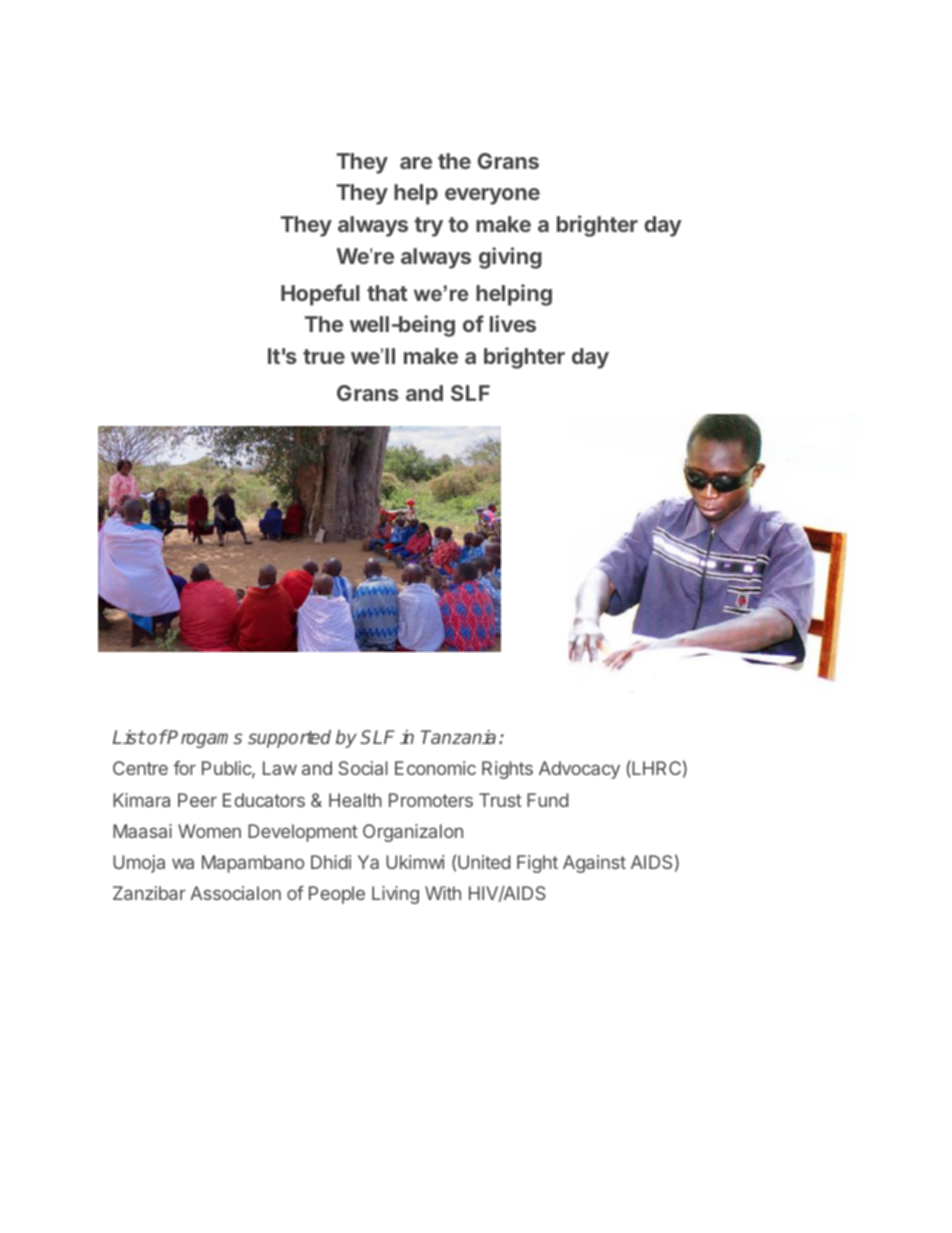 The height and width of the page is (1233, 952). I want to click on supported, so click(289, 739).
